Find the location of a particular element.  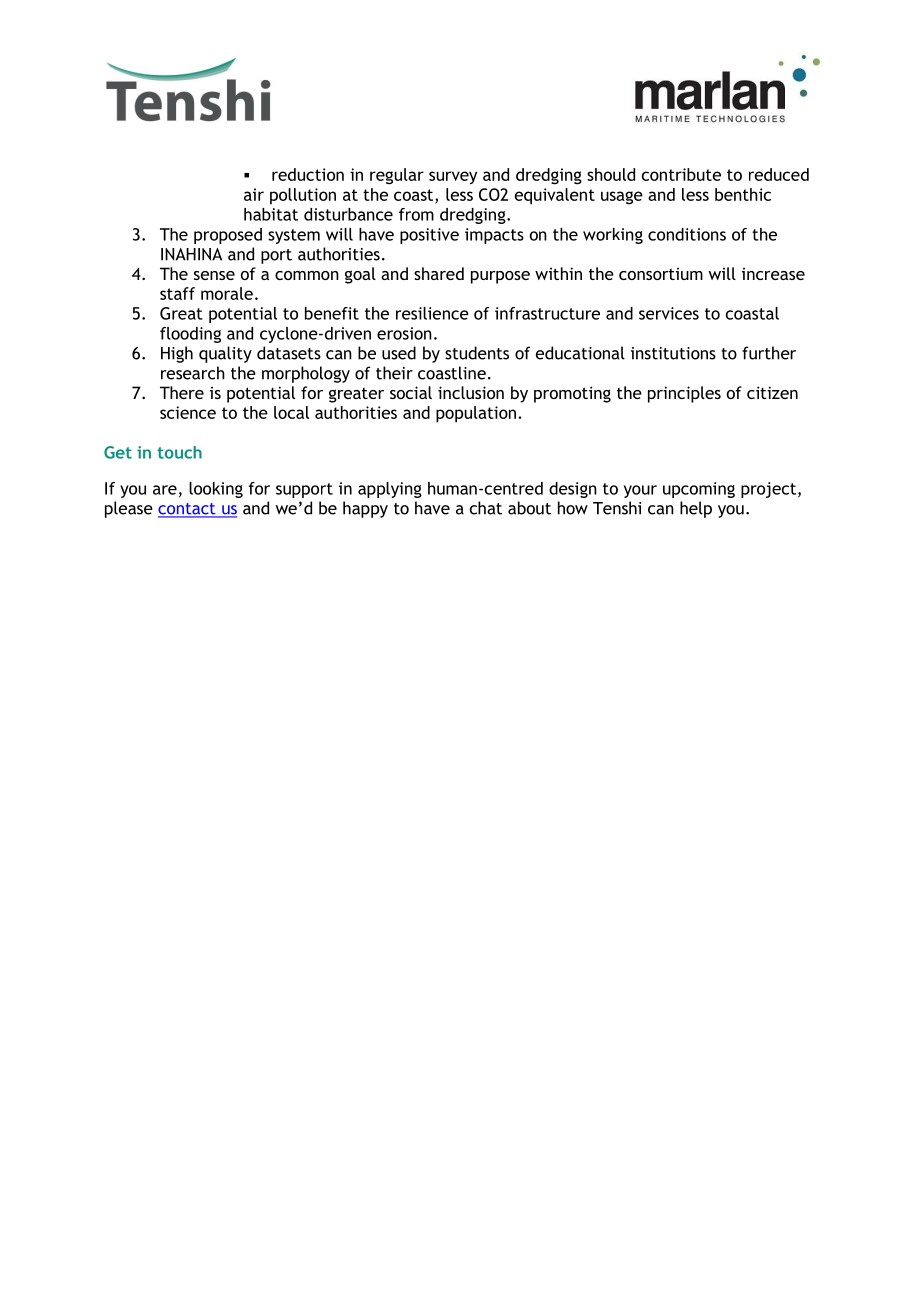

air is located at coordinates (254, 194).
